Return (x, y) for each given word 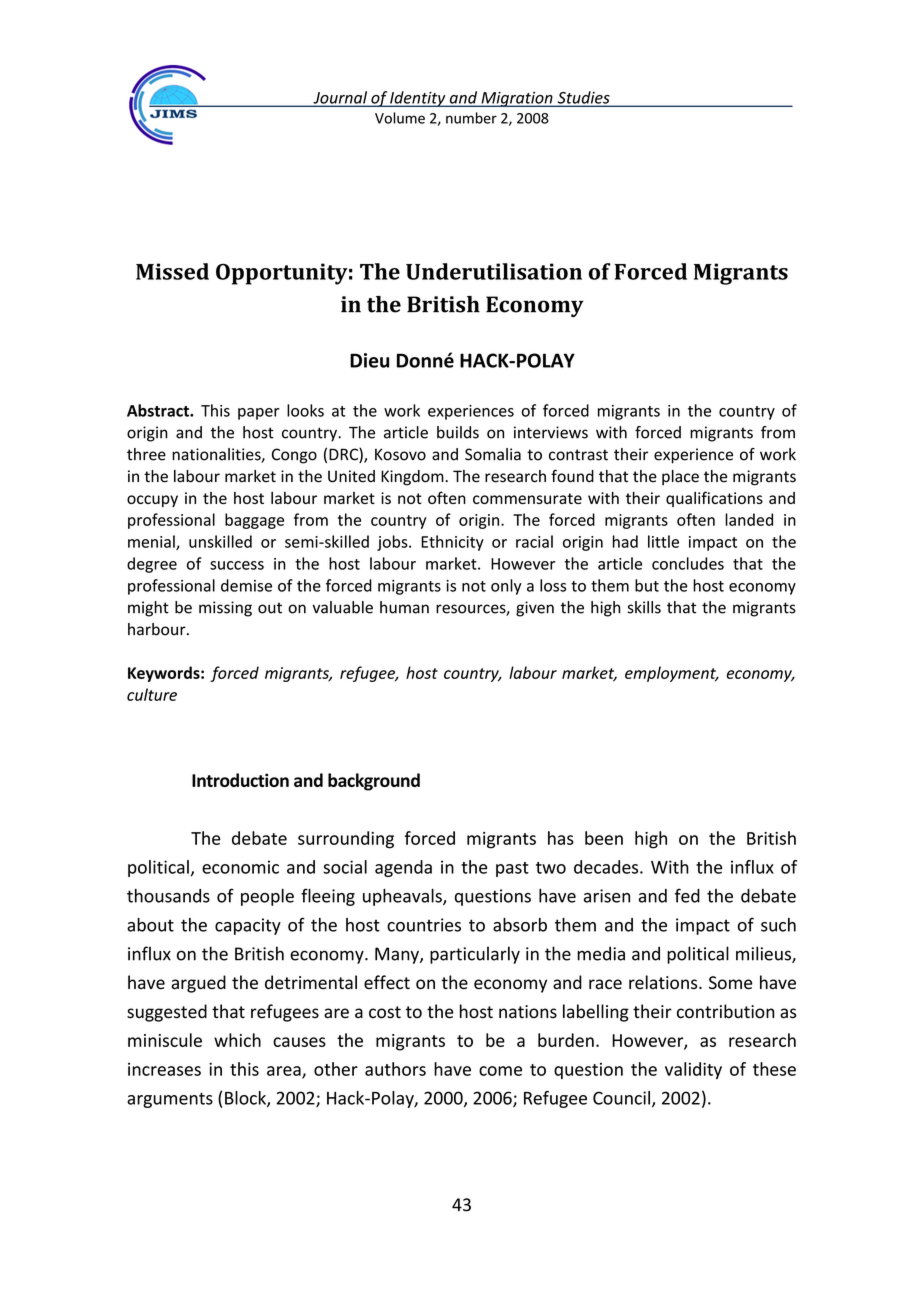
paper (258, 414)
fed (687, 895)
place (680, 477)
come (500, 1071)
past (512, 869)
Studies (583, 98)
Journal (340, 98)
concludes (688, 563)
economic (240, 867)
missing (225, 609)
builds (458, 432)
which (237, 1040)
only (506, 587)
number (471, 118)
